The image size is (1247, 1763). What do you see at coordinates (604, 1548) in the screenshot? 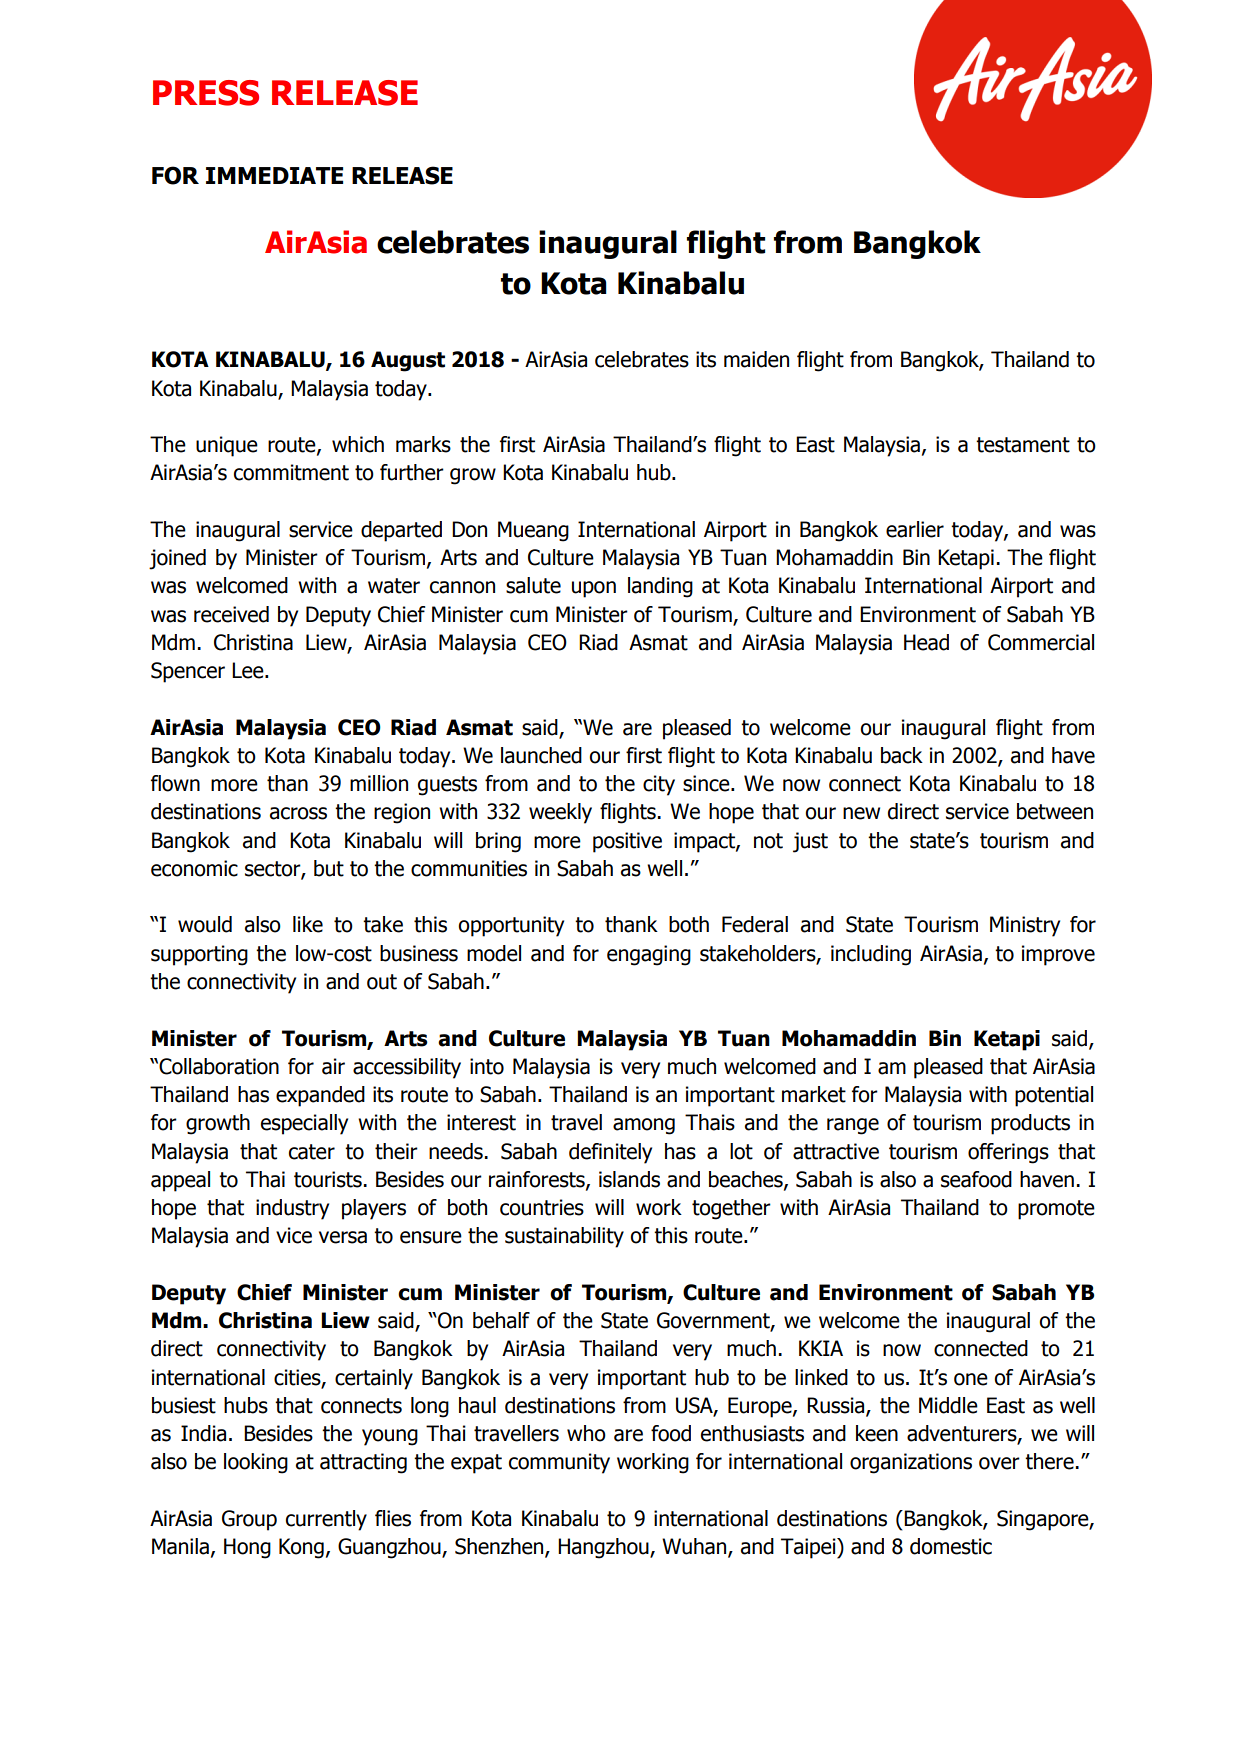
I see `Hangzhou` at bounding box center [604, 1548].
